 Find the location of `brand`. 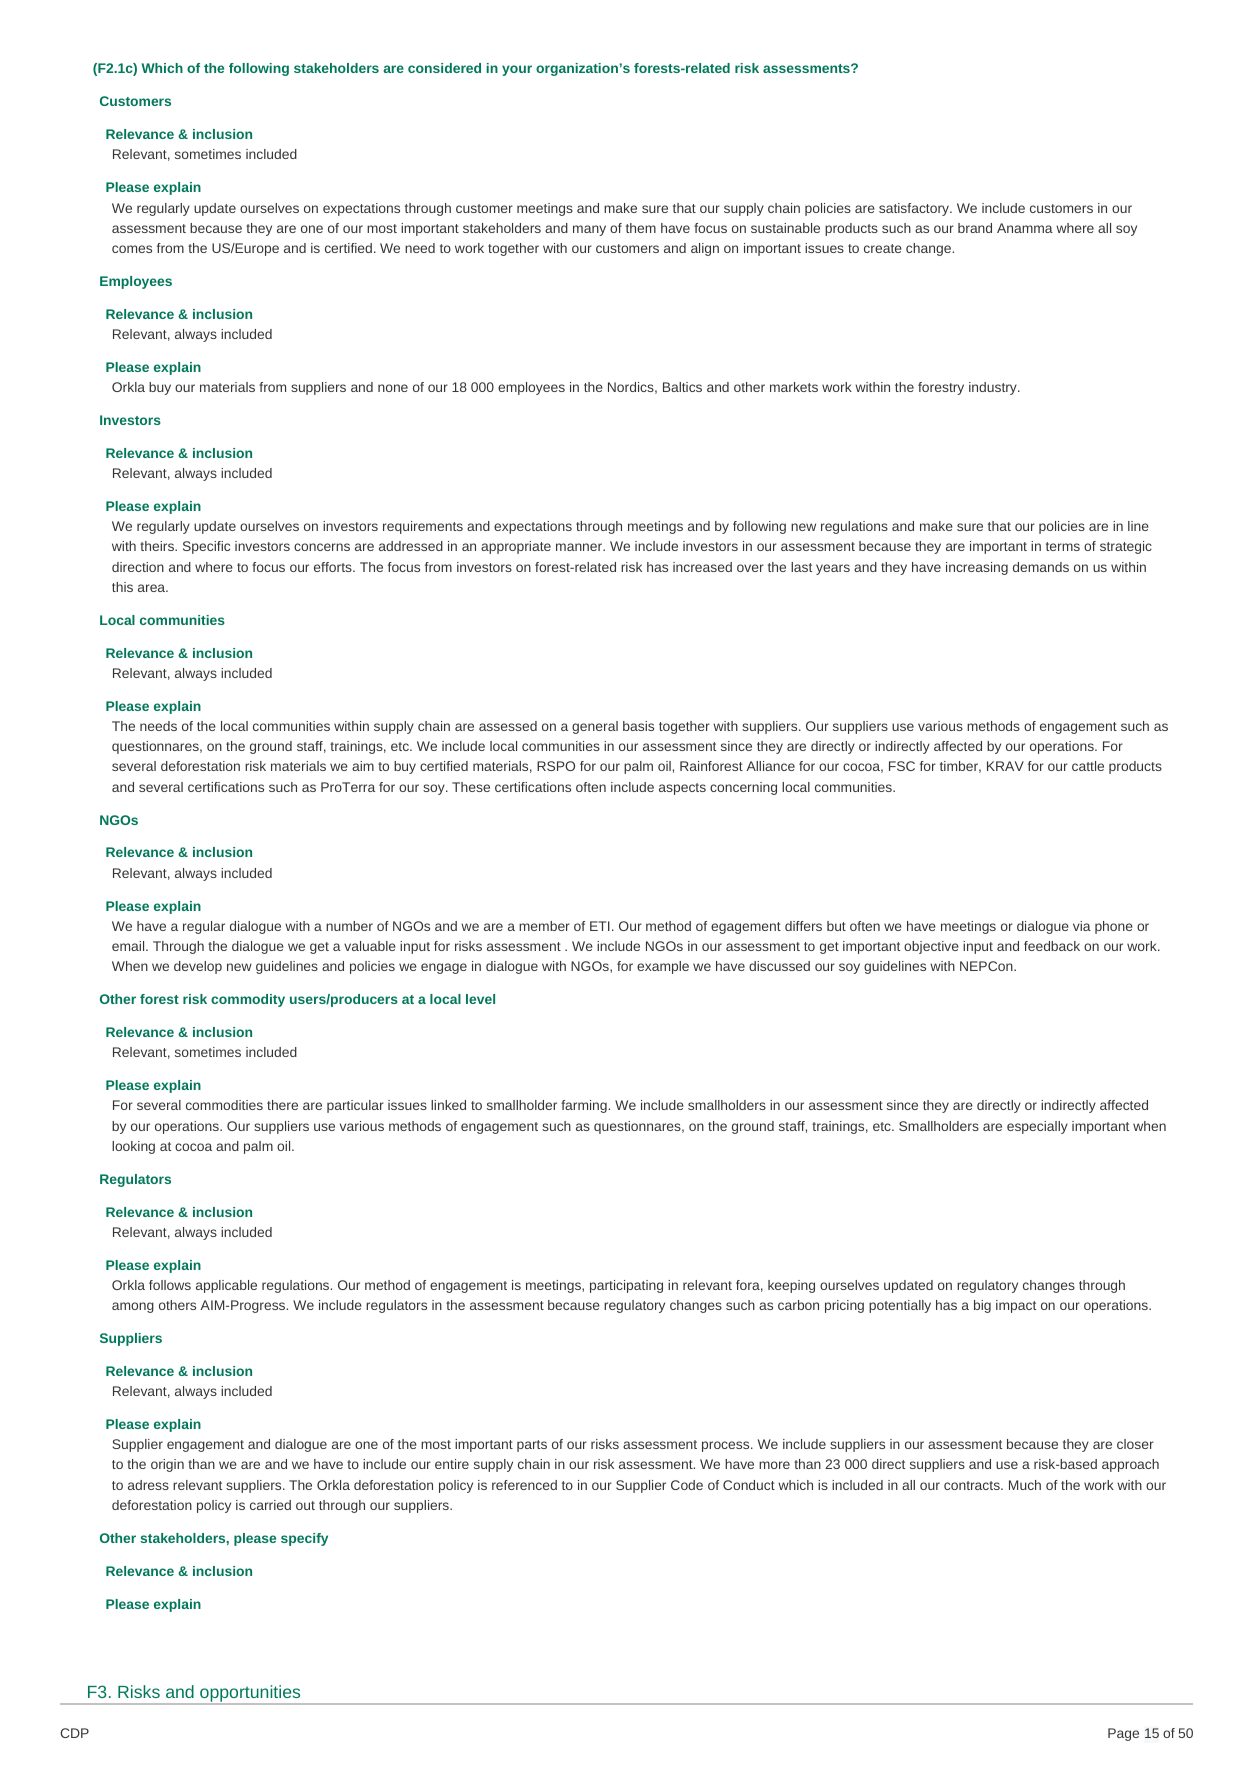

brand is located at coordinates (975, 228).
